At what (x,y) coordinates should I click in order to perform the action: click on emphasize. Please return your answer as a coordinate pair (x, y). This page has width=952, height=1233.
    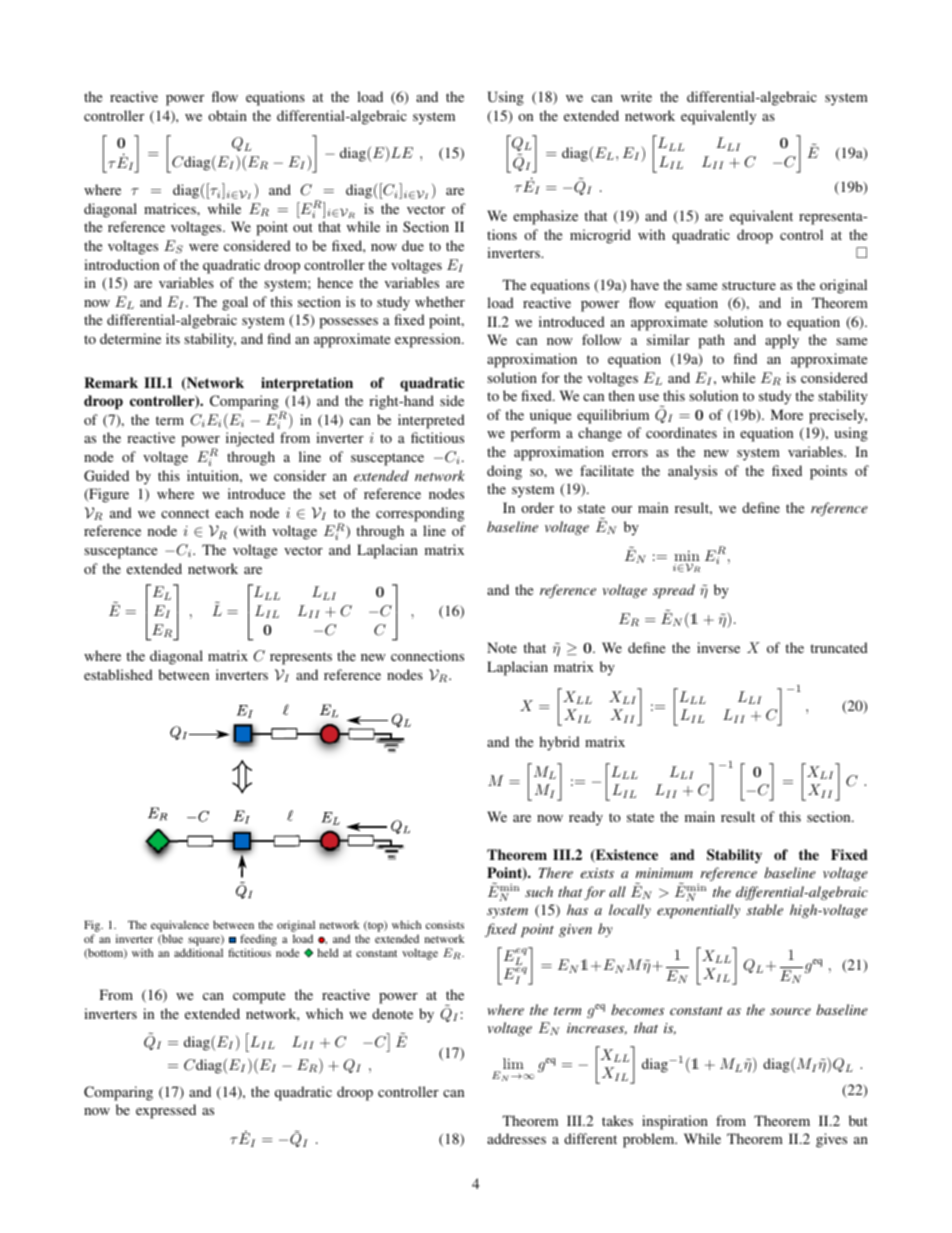
    Looking at the image, I should click on (545, 217).
